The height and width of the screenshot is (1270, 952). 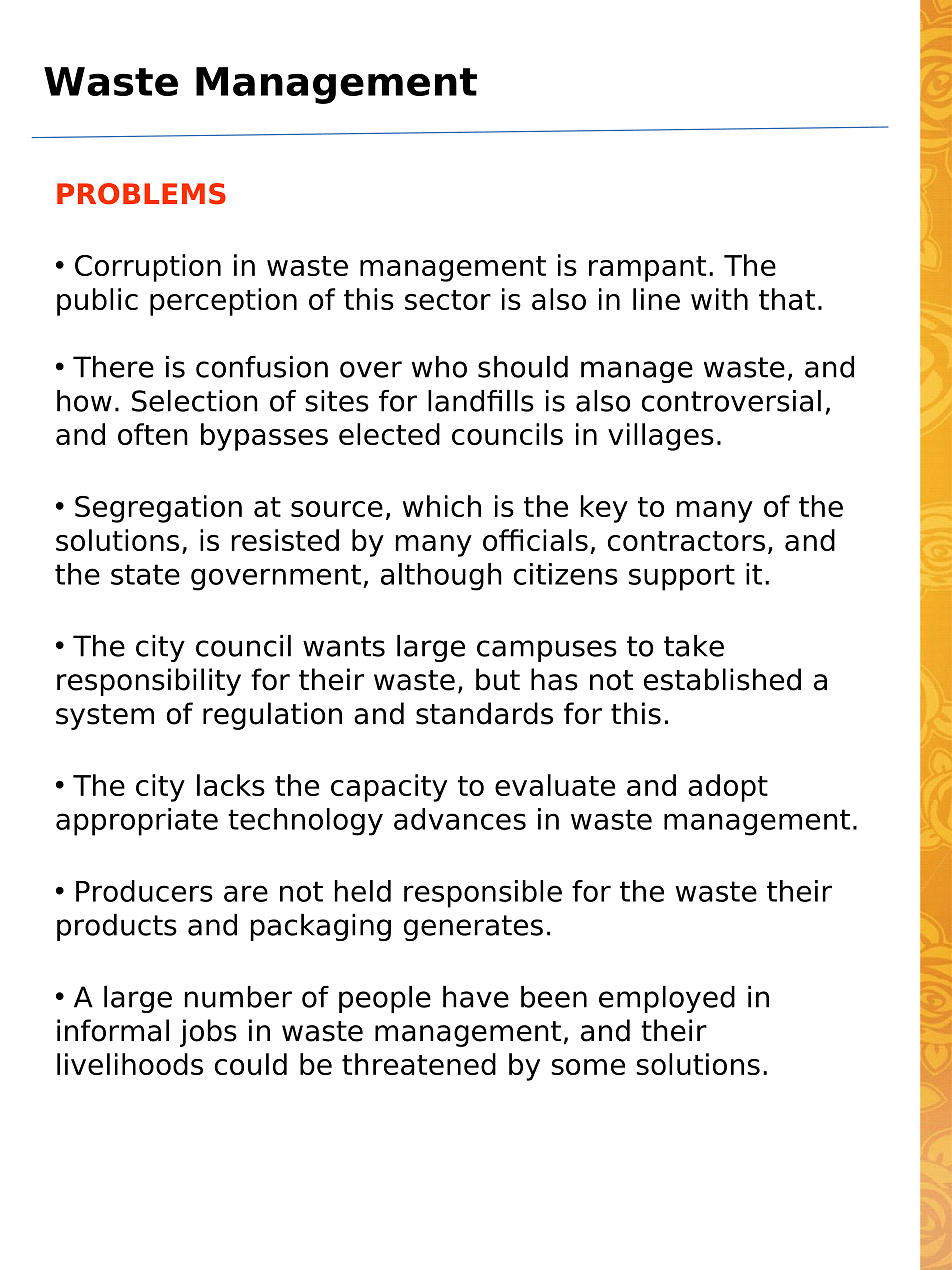 What do you see at coordinates (694, 646) in the screenshot?
I see `take` at bounding box center [694, 646].
